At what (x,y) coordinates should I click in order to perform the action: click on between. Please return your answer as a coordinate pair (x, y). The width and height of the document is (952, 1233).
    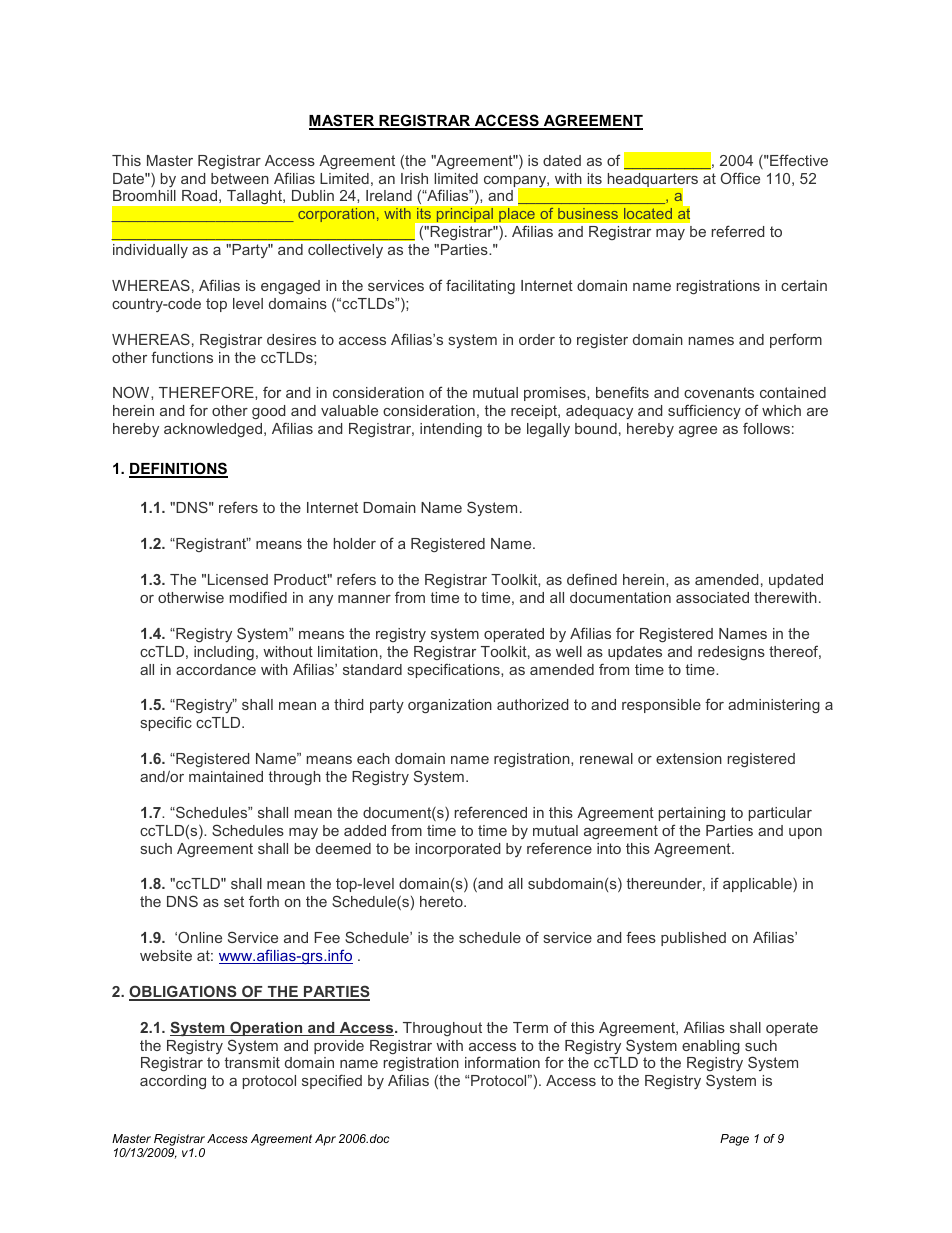
    Looking at the image, I should click on (240, 178).
